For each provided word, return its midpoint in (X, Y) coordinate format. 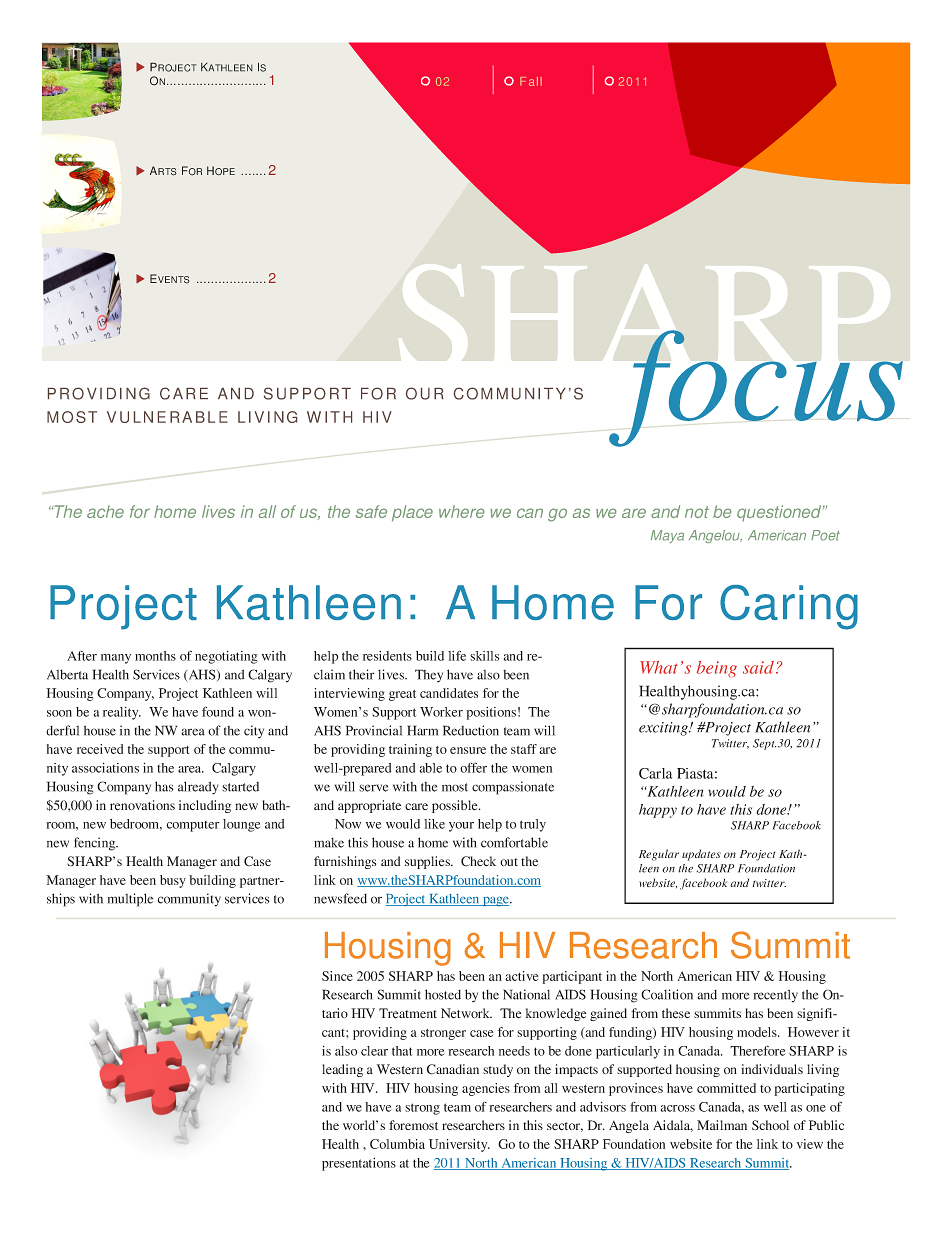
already (198, 788)
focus (756, 388)
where (462, 511)
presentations (359, 1164)
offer (473, 767)
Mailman (722, 1125)
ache (105, 511)
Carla (655, 773)
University (459, 1145)
